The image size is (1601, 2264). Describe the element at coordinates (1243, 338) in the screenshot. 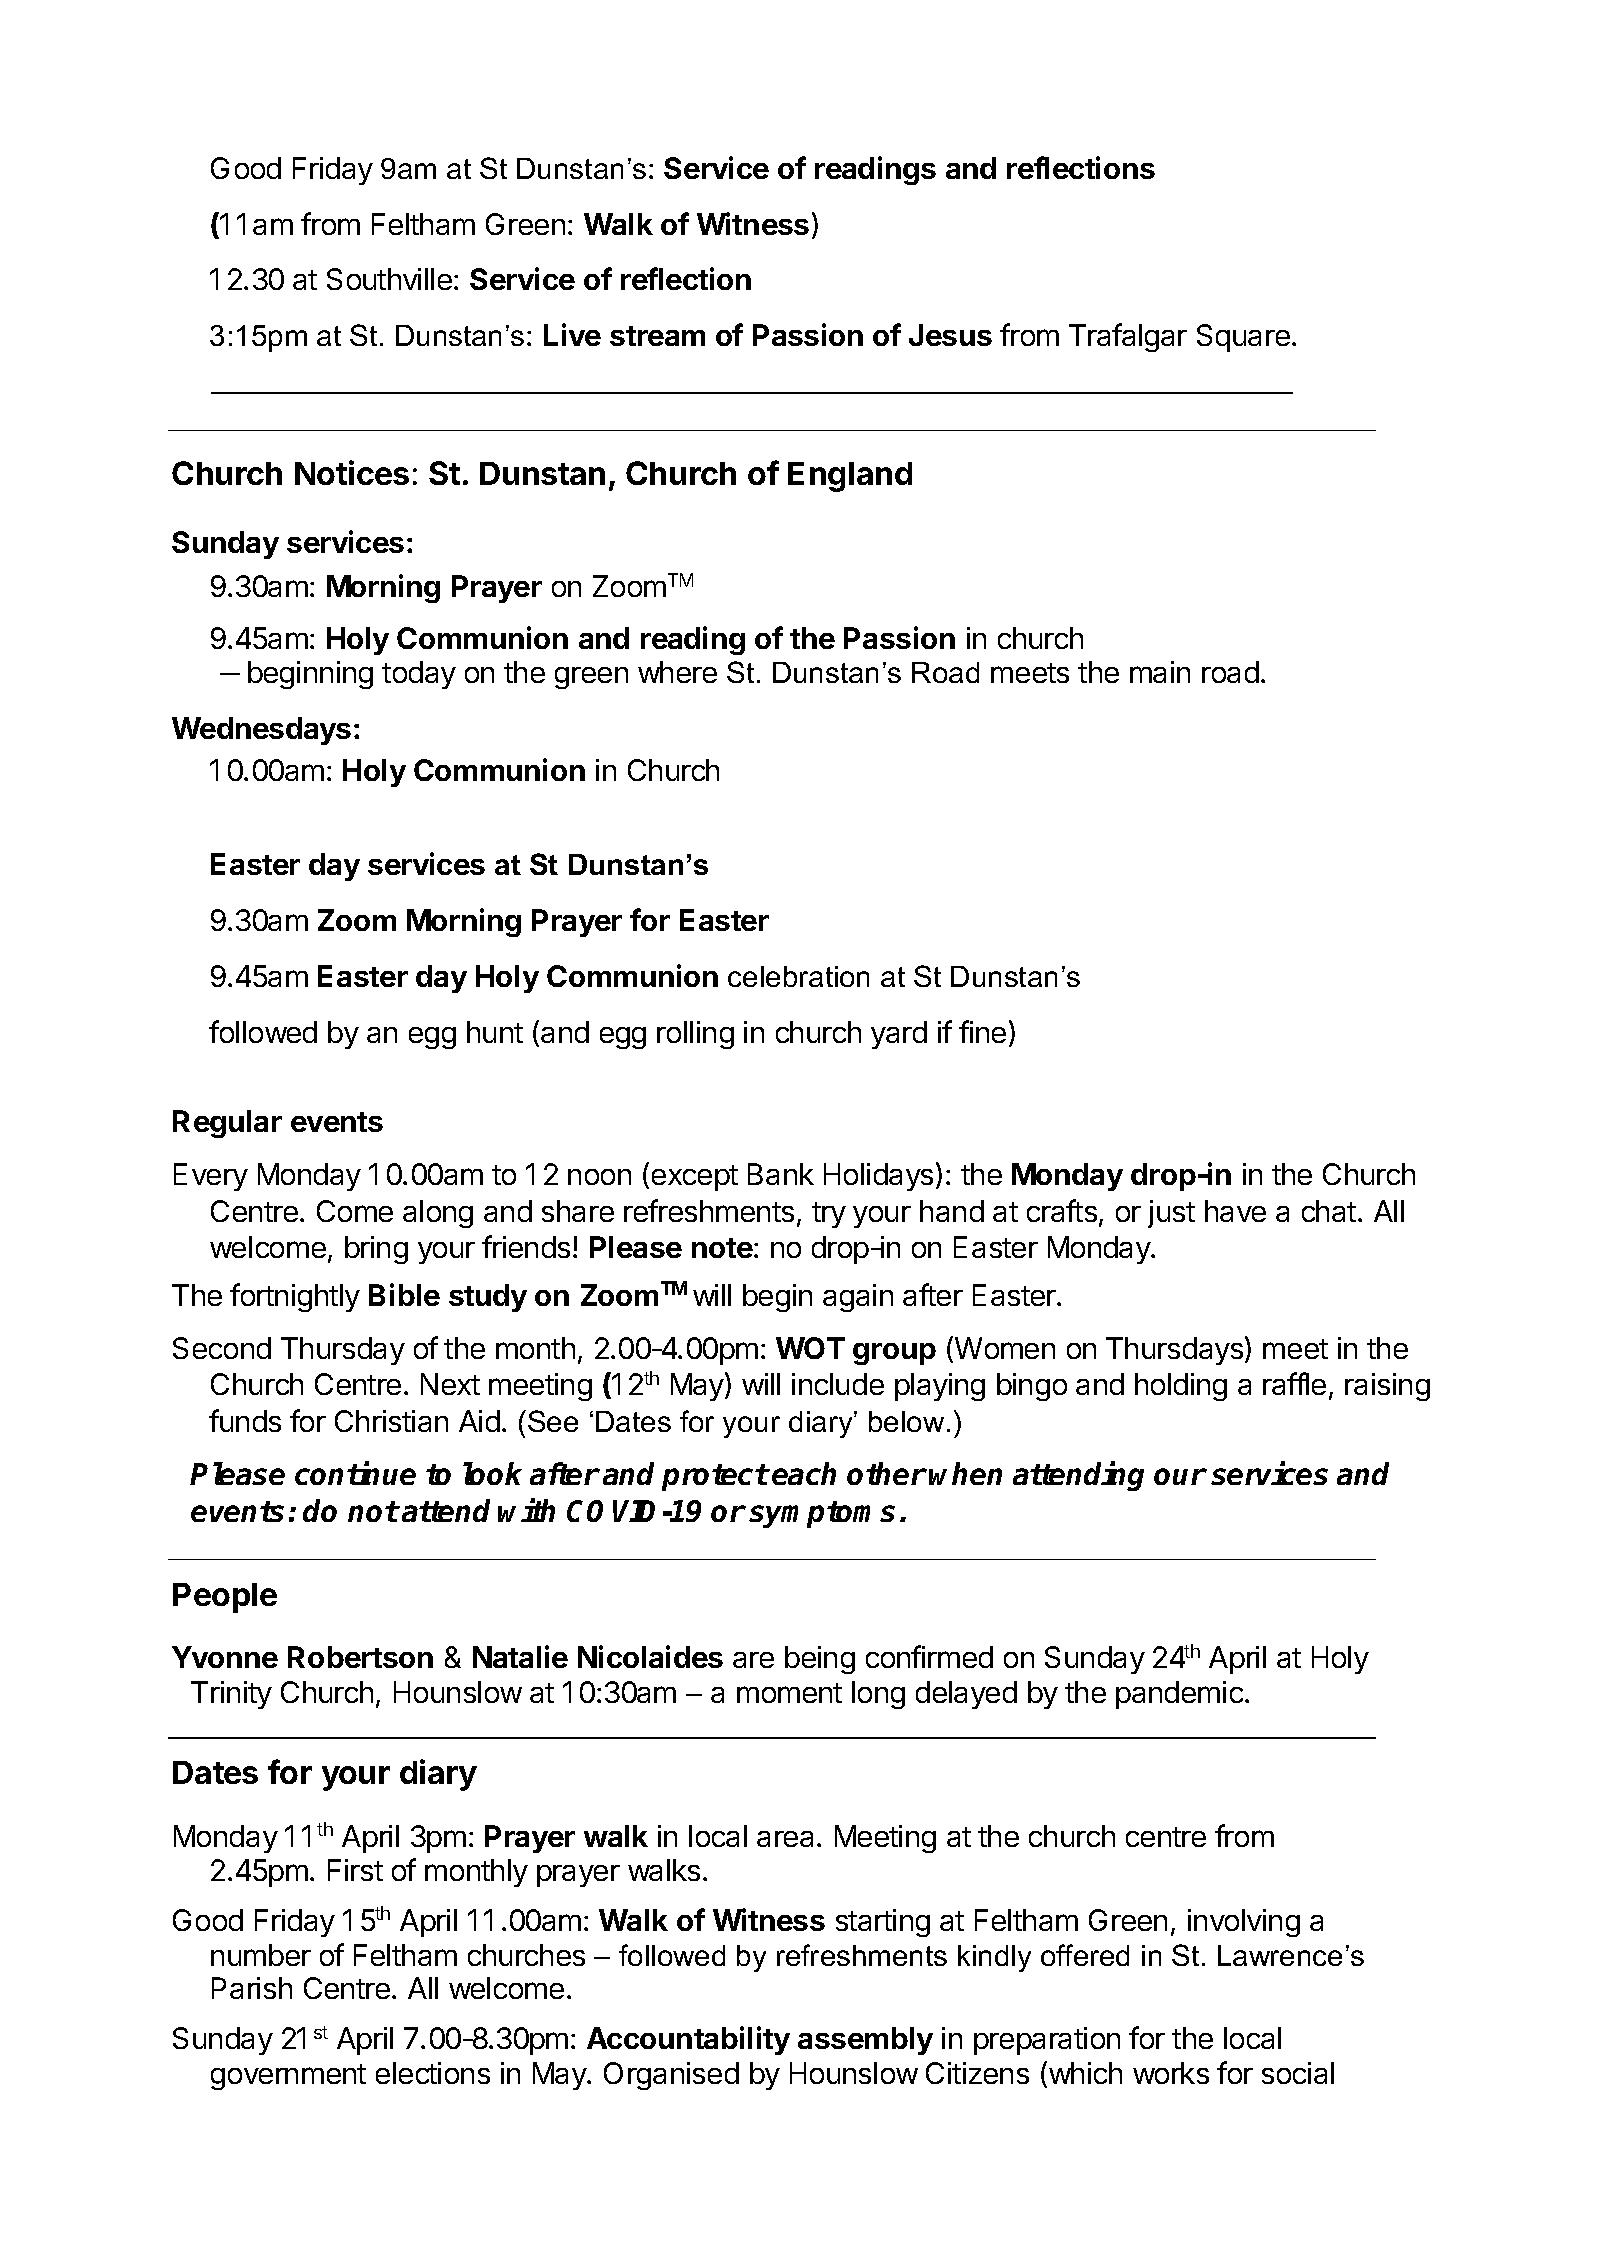

I see `Square` at that location.
